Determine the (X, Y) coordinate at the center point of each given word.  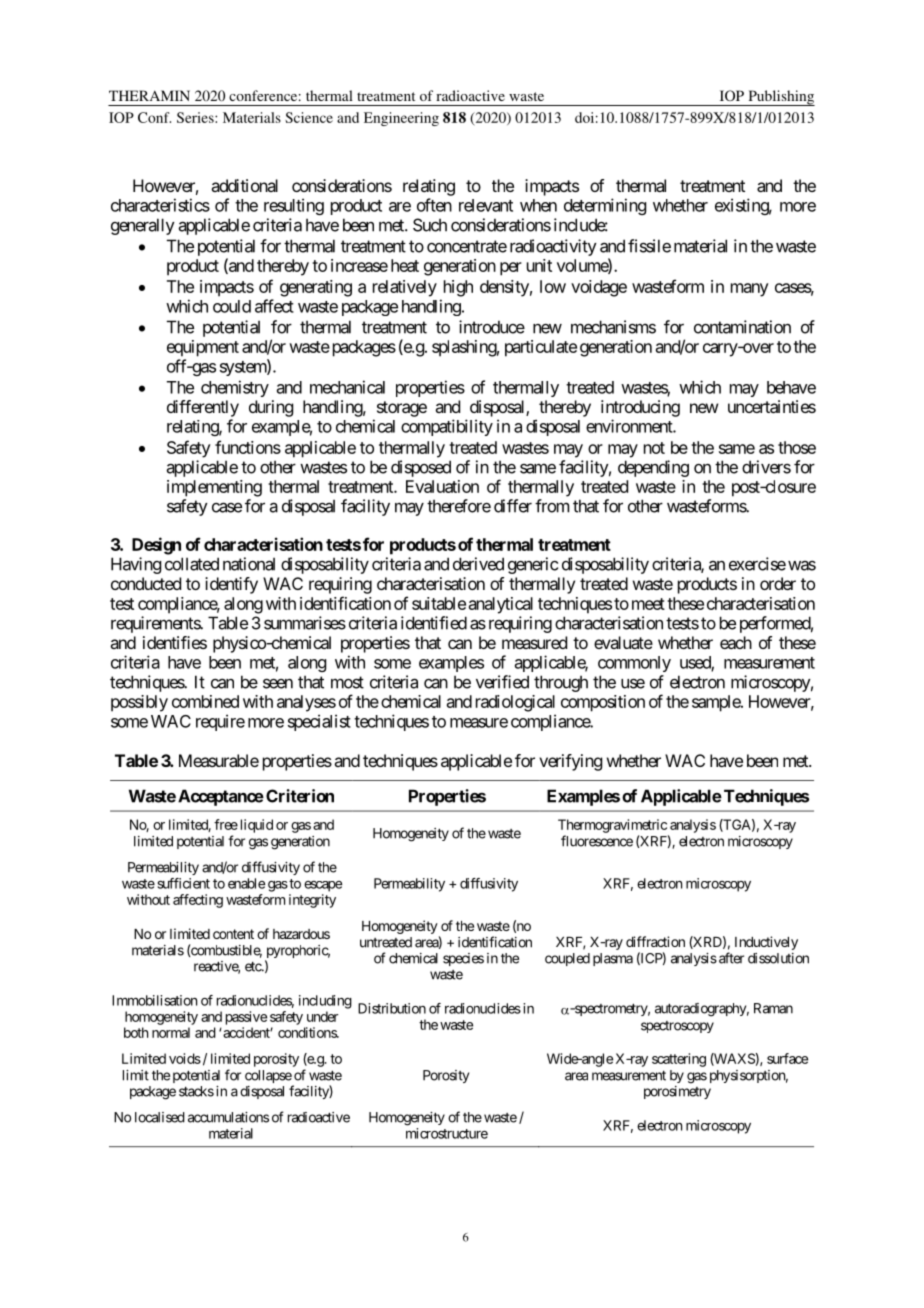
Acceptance (221, 797)
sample (717, 703)
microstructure (447, 1133)
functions (248, 447)
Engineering (401, 119)
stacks (196, 1091)
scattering (679, 1060)
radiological (515, 703)
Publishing (780, 98)
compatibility (447, 427)
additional (244, 185)
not (654, 448)
